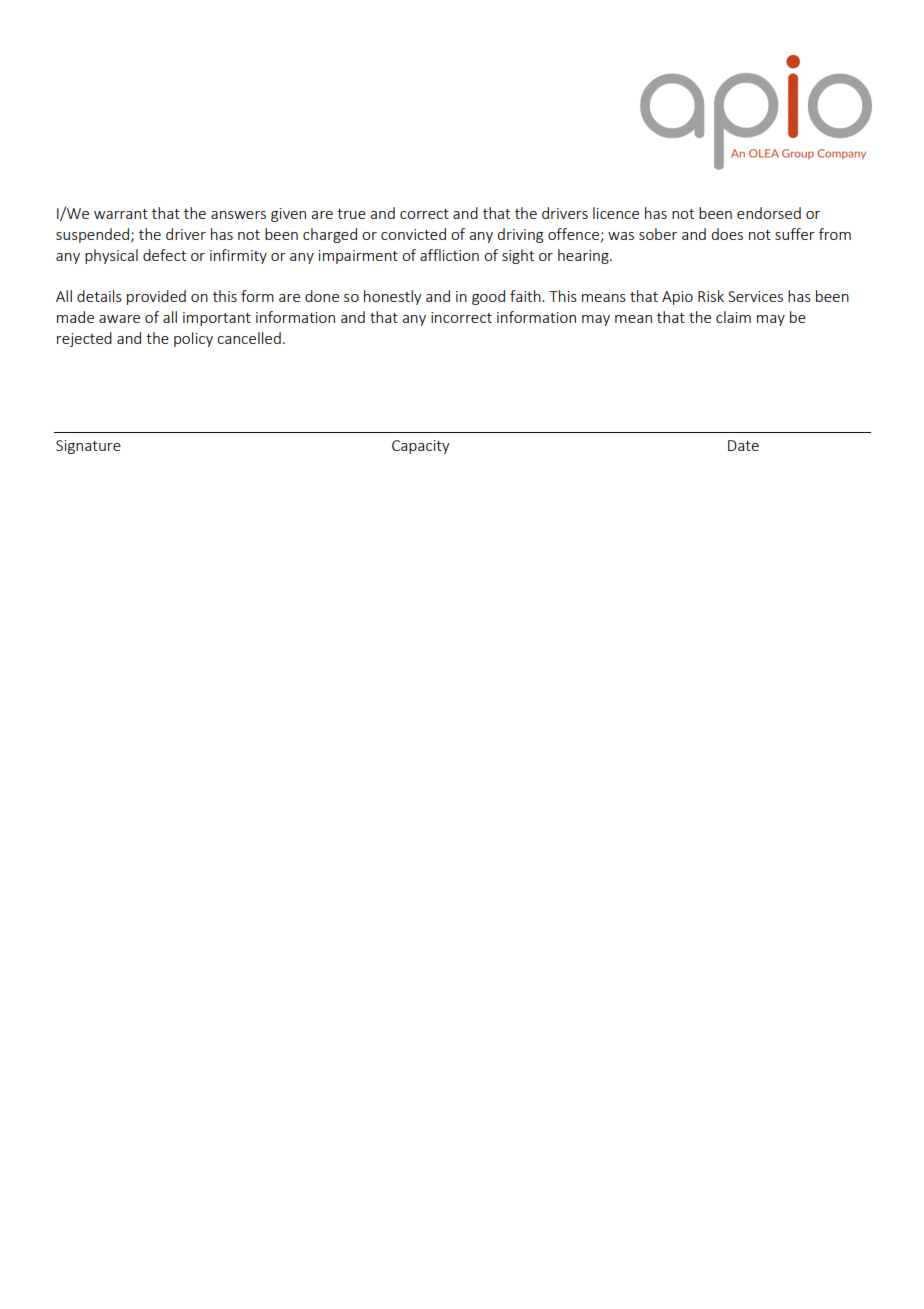 This document has height=1309, width=924. Describe the element at coordinates (413, 234) in the document. I see `convicted` at that location.
